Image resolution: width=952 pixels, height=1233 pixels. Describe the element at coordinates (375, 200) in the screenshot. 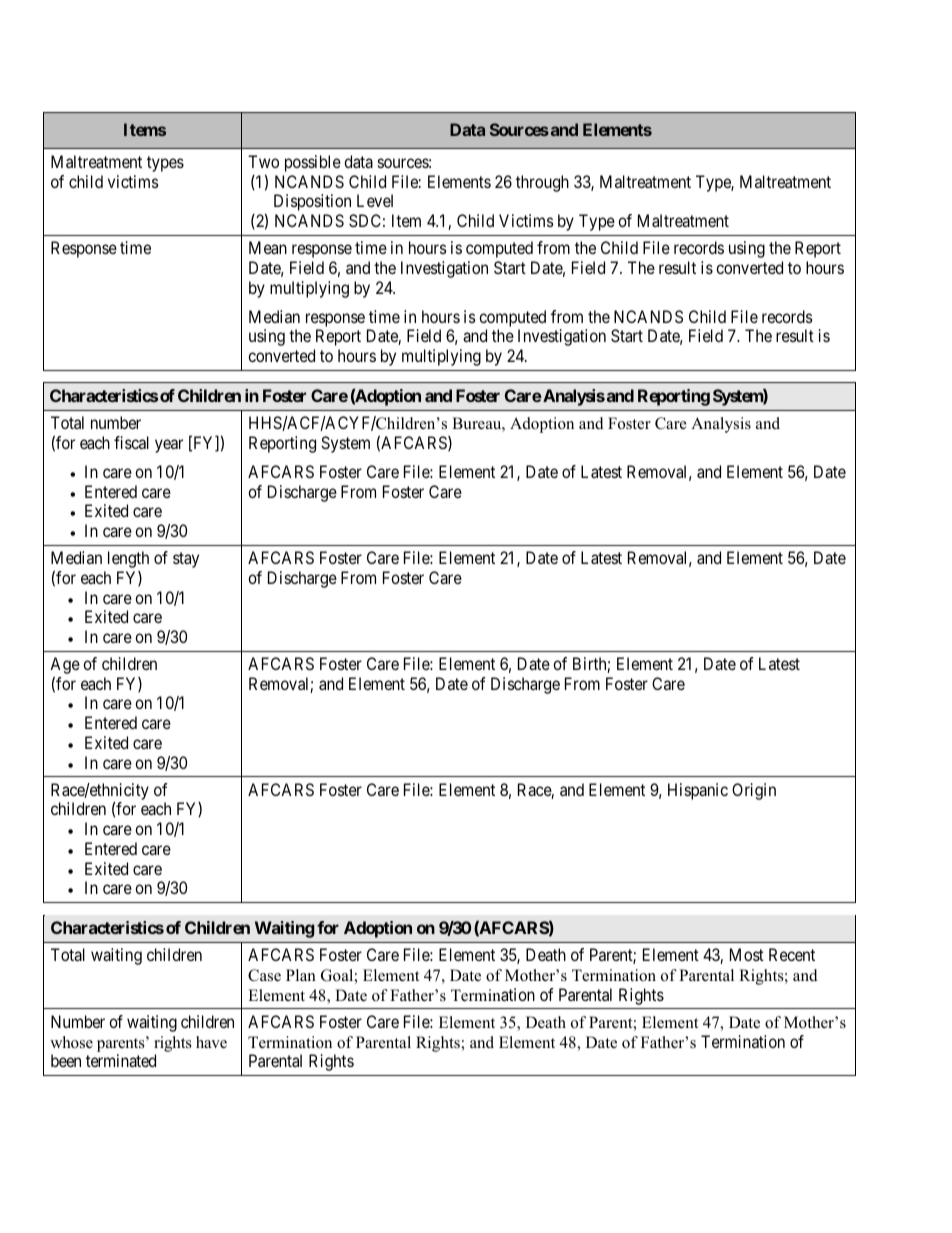

I see `Level` at that location.
